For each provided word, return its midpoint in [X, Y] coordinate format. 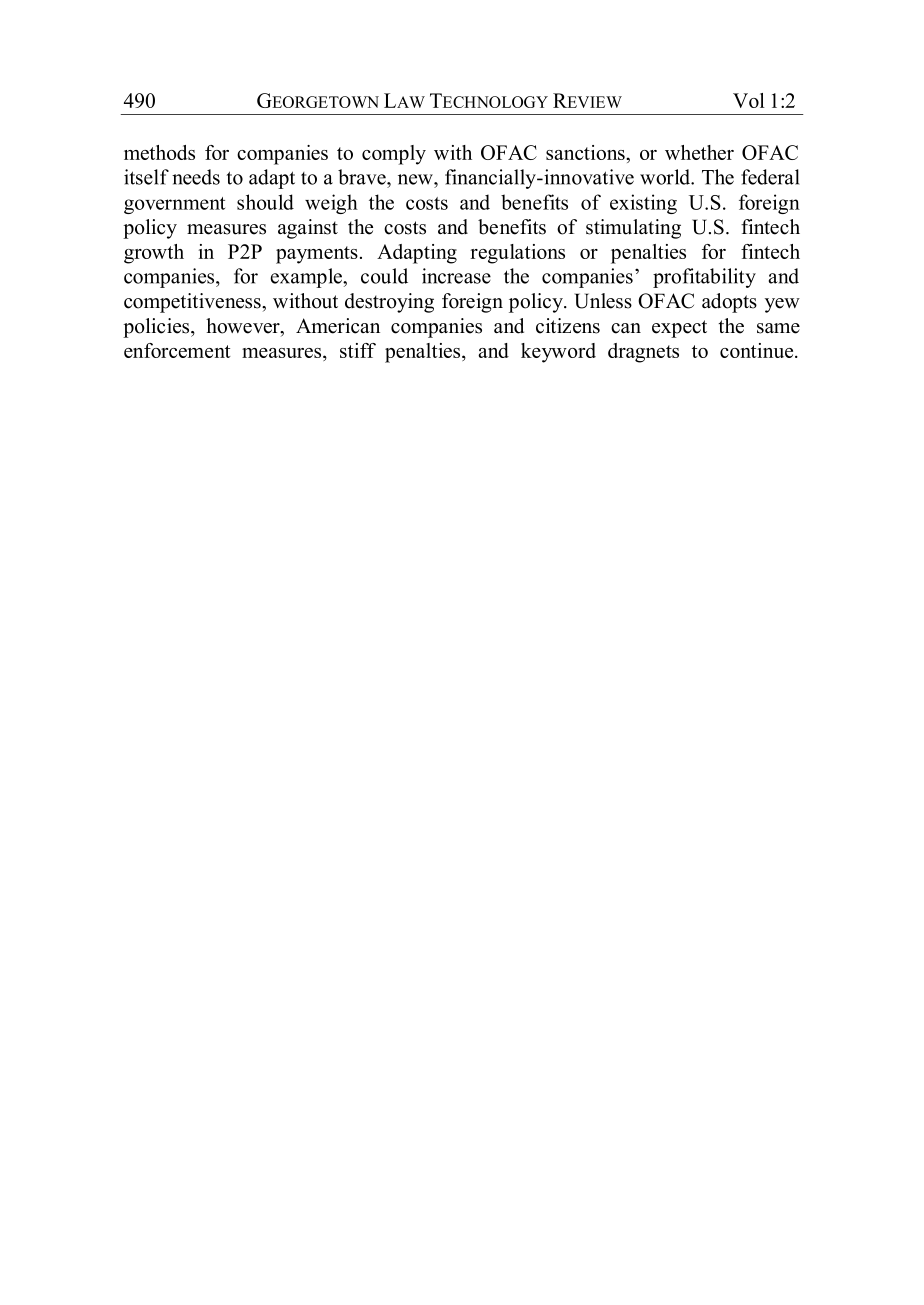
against [308, 229]
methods [159, 152]
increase [456, 276]
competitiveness [193, 303]
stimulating [633, 229]
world [666, 177]
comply [394, 155]
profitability [704, 278]
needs [196, 177]
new [416, 179]
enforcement [177, 350]
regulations [517, 254]
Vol [749, 100]
